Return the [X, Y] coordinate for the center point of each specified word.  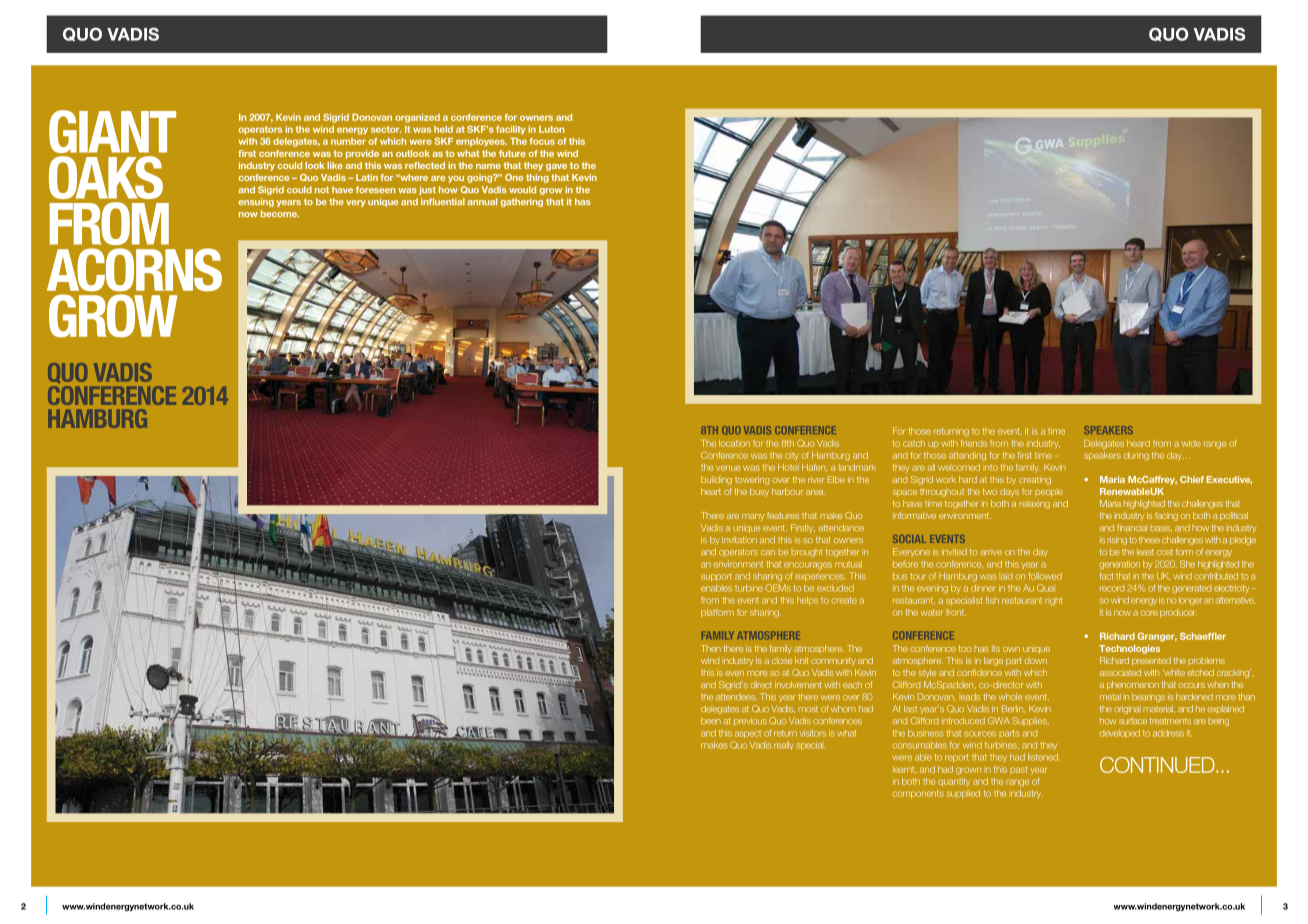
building [716, 480]
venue [728, 468]
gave [556, 167]
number [348, 141]
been [711, 720]
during [1136, 456]
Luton [551, 129]
